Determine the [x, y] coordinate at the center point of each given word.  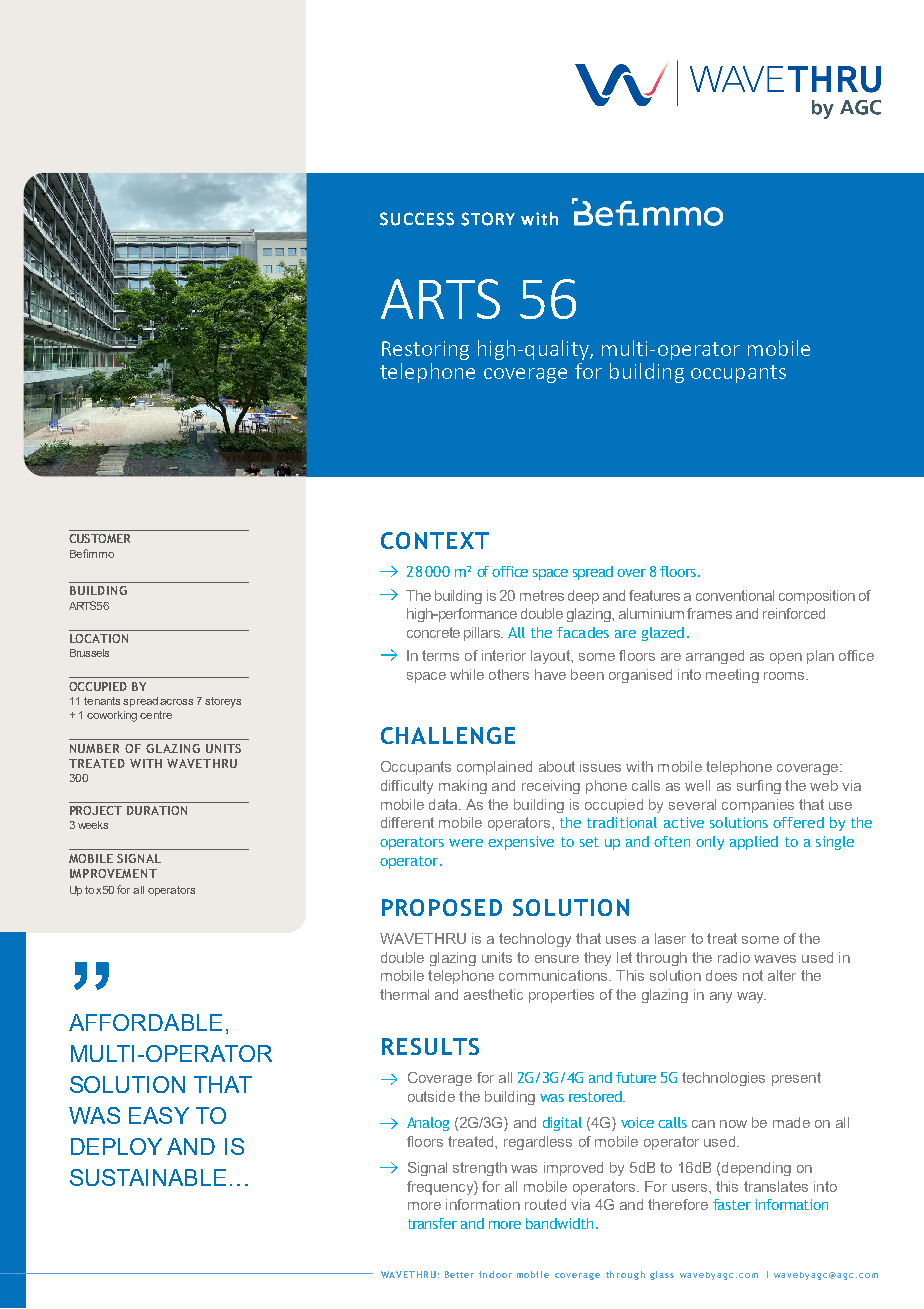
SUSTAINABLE [148, 1177]
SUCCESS [417, 219]
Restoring [425, 350]
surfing [759, 787]
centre [156, 715]
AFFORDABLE [145, 1022]
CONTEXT [435, 540]
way [751, 997]
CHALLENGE [448, 735]
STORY [488, 219]
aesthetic [493, 994]
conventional [735, 595]
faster [732, 1204]
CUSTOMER [99, 538]
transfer [432, 1223]
